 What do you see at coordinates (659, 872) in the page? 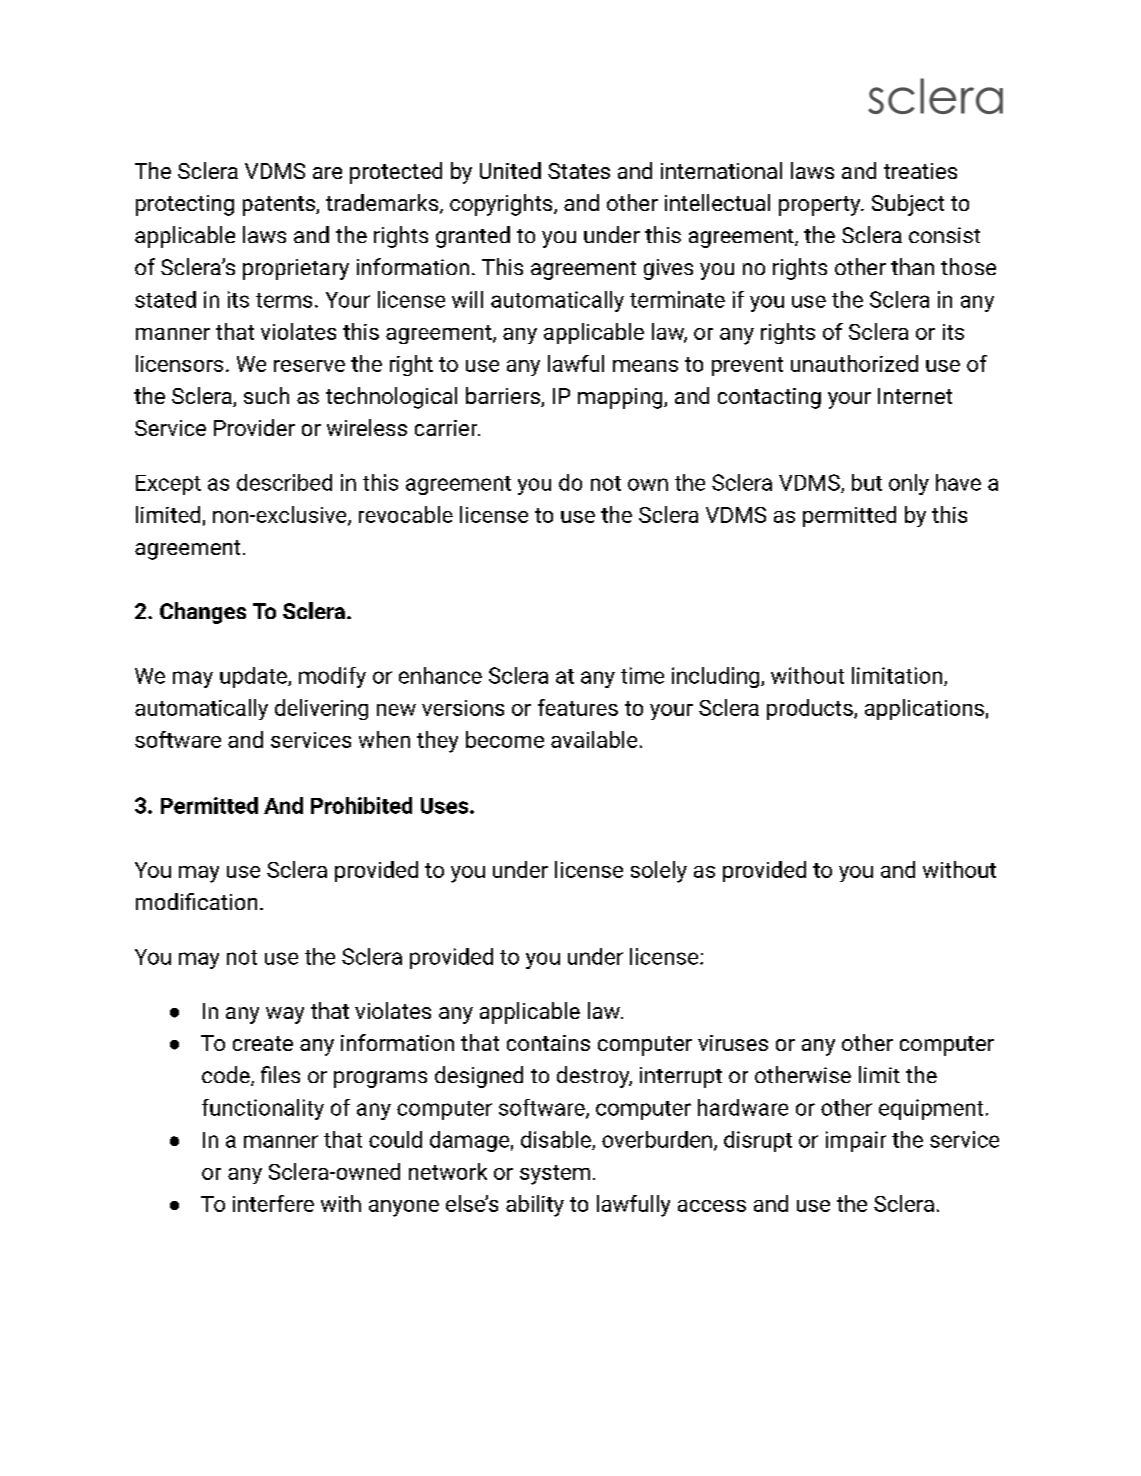
I see `solely` at bounding box center [659, 872].
